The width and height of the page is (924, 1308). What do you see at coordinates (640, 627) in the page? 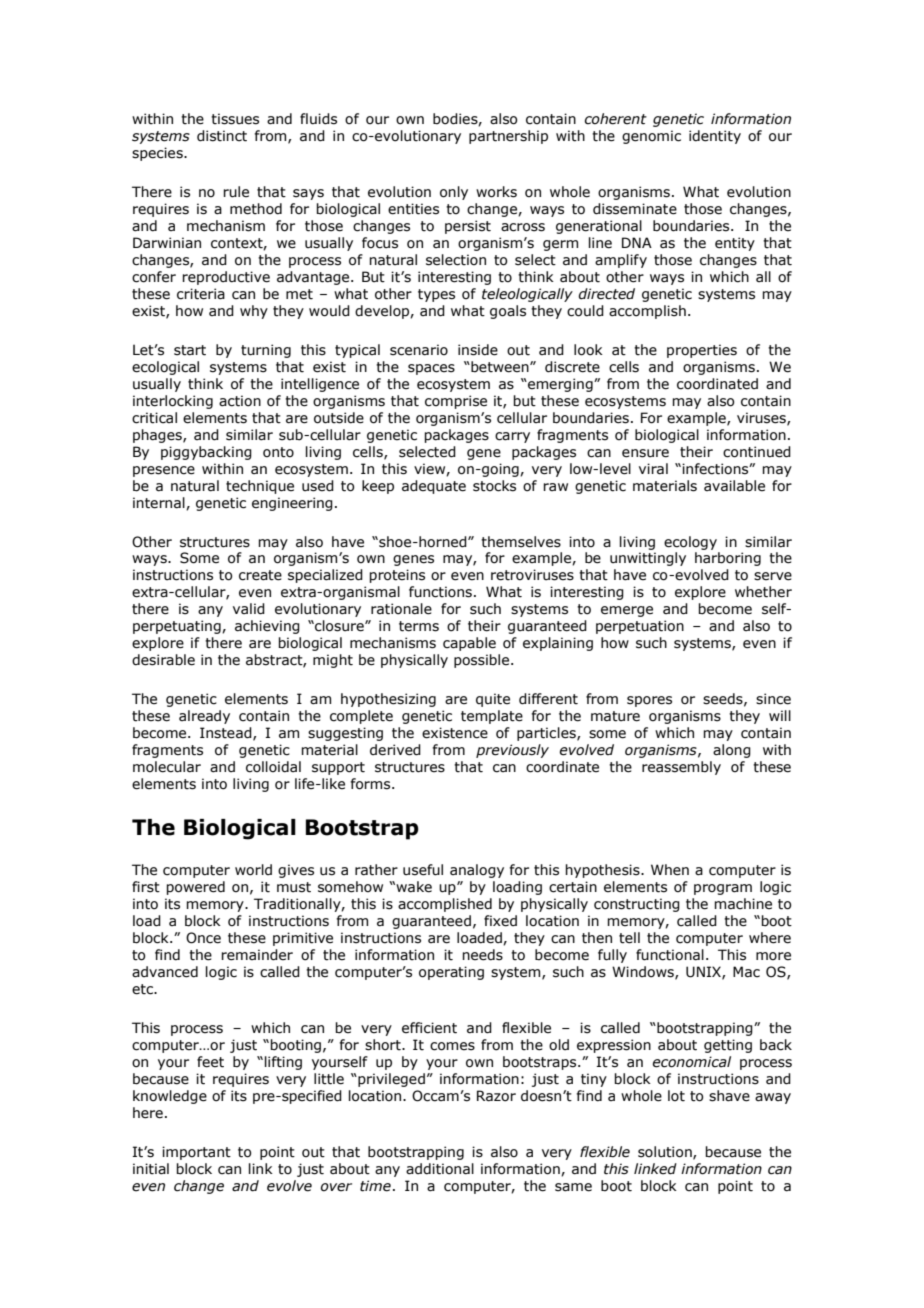
I see `perpetuation` at bounding box center [640, 627].
